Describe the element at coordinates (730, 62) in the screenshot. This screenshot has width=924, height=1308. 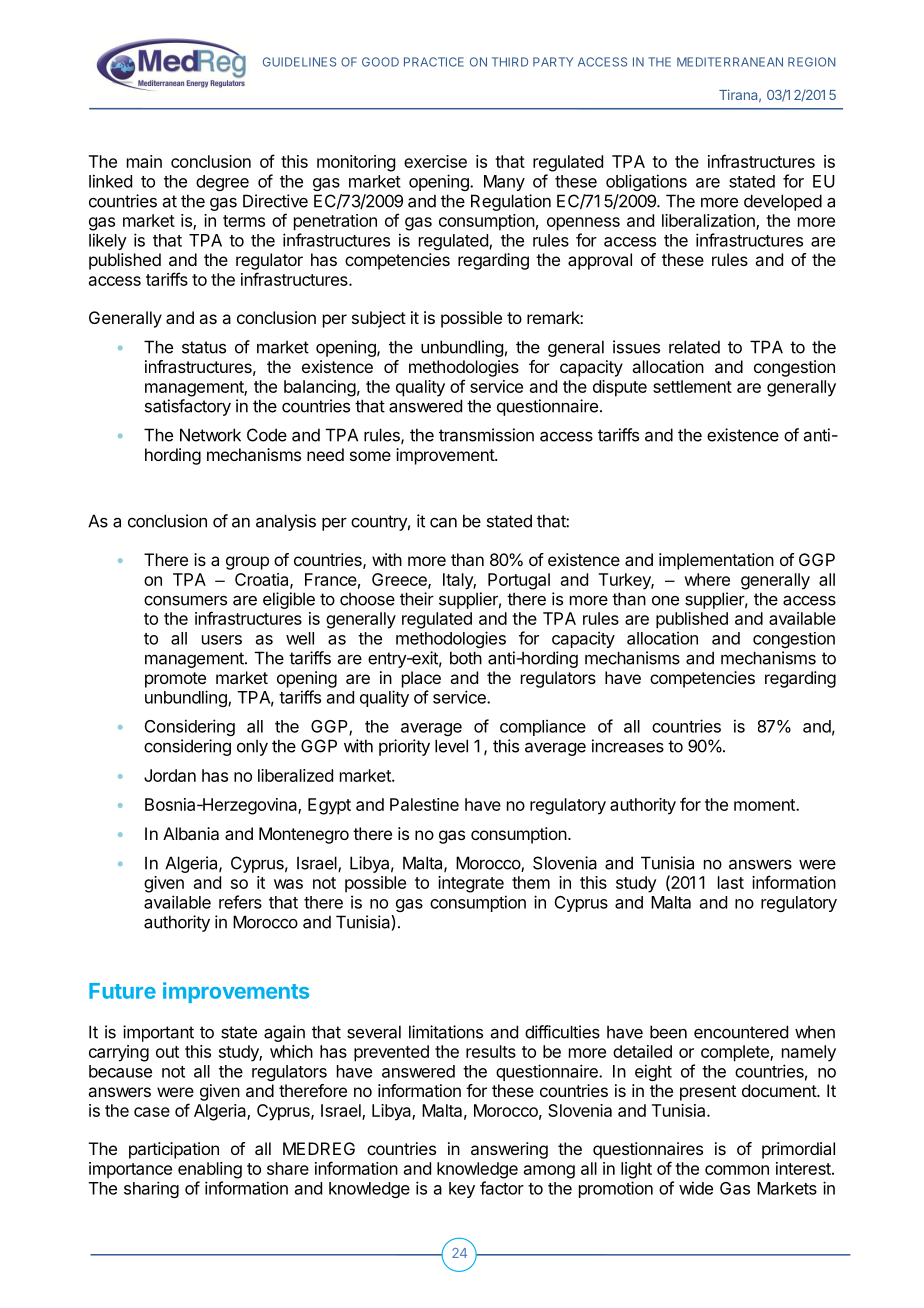
I see `MEDITERRANEAN` at that location.
